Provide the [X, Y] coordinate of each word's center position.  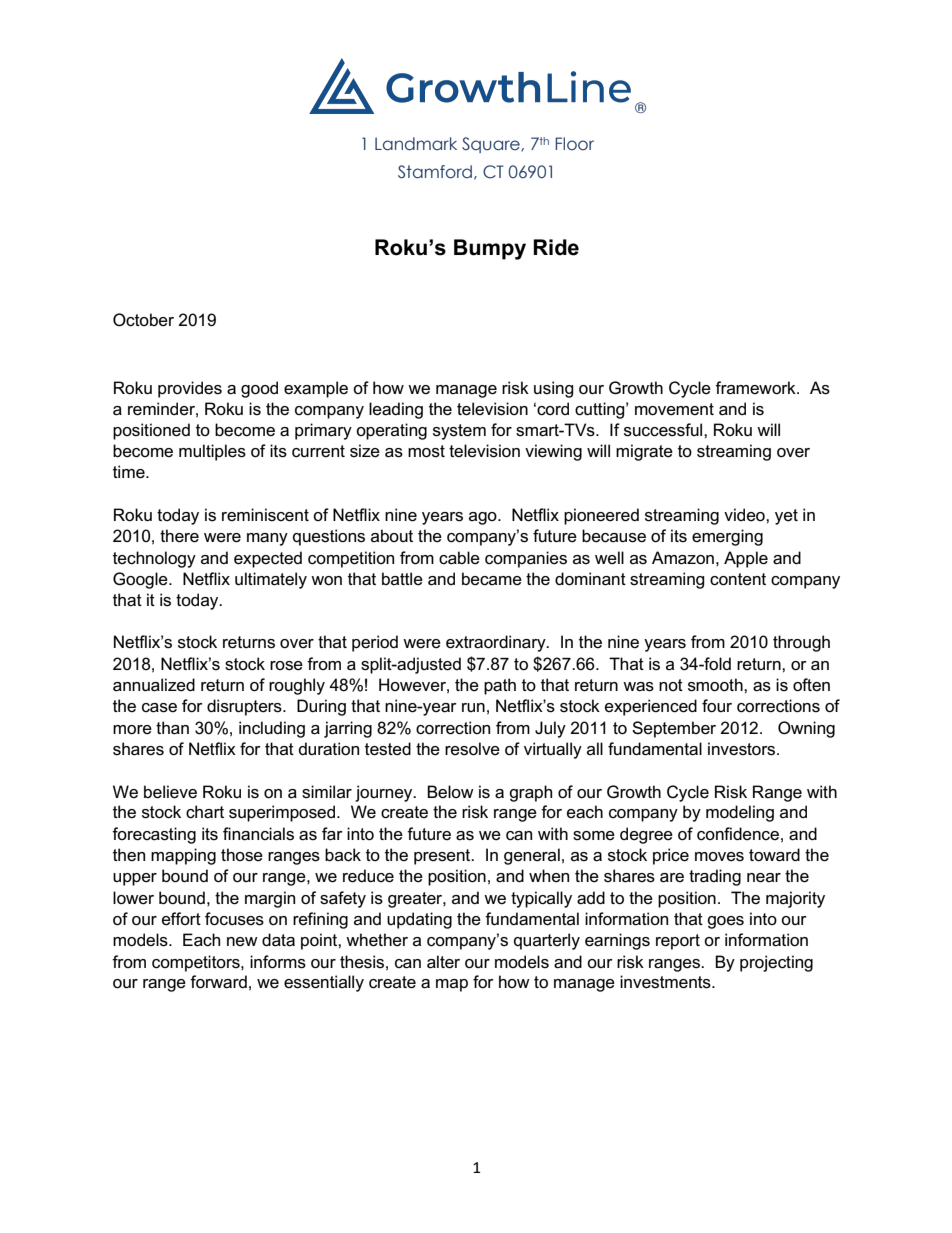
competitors [197, 963]
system [459, 432]
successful [664, 430]
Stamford [435, 172]
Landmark [416, 144]
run [473, 707]
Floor [574, 144]
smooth [716, 685]
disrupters [245, 707]
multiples [212, 452]
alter [443, 962]
